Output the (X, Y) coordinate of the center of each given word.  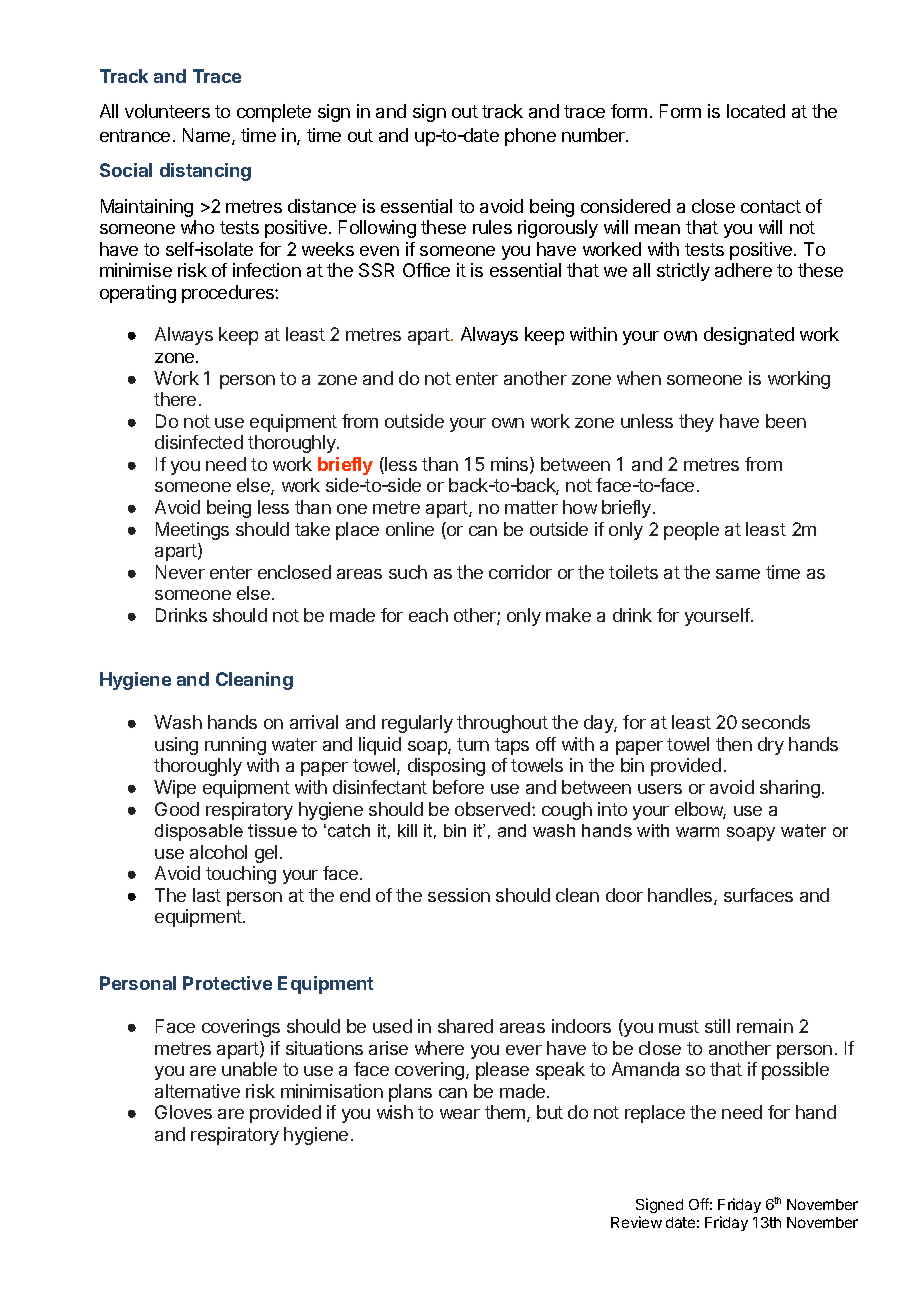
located (756, 111)
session (459, 895)
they (696, 423)
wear (460, 1114)
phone (530, 137)
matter (531, 507)
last (207, 895)
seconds (776, 722)
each (428, 615)
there (175, 399)
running (235, 746)
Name (208, 136)
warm (697, 832)
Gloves (183, 1112)
